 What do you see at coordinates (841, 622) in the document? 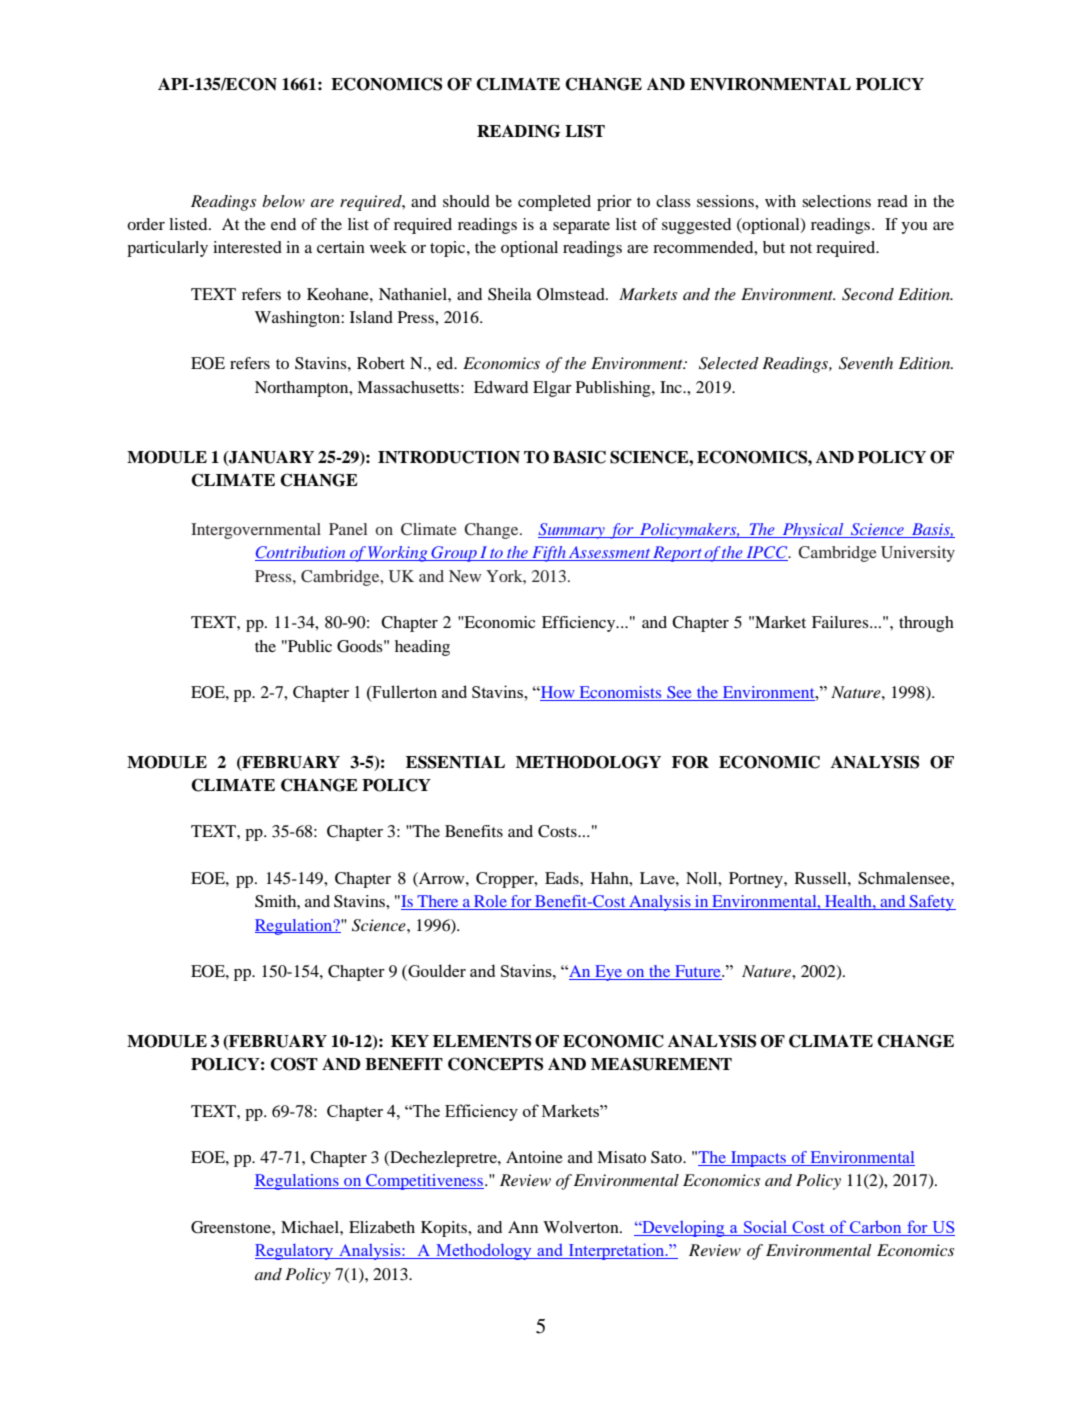
I see `Failures` at bounding box center [841, 622].
